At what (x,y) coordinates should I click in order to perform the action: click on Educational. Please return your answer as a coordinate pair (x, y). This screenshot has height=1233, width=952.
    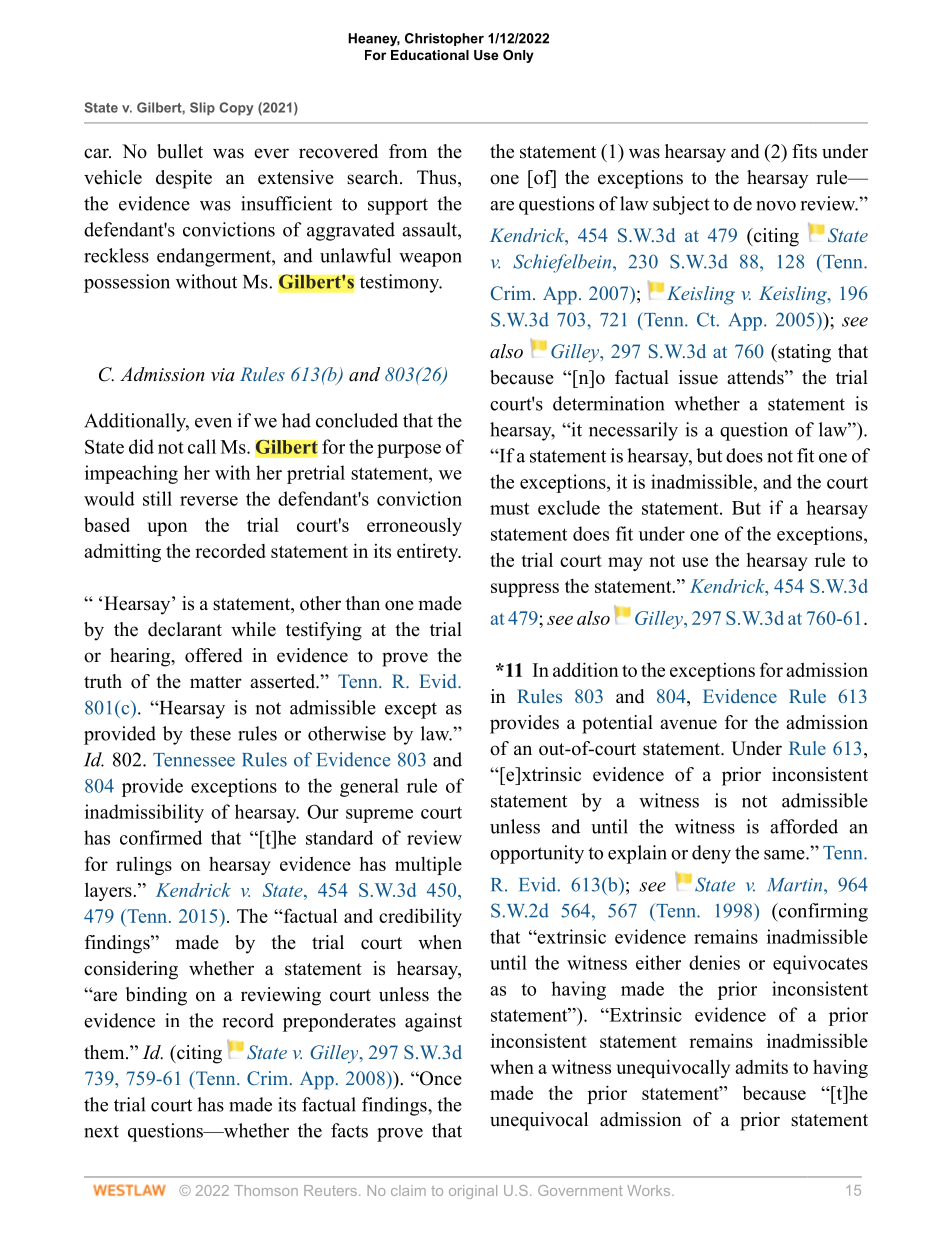
    Looking at the image, I should click on (430, 55).
